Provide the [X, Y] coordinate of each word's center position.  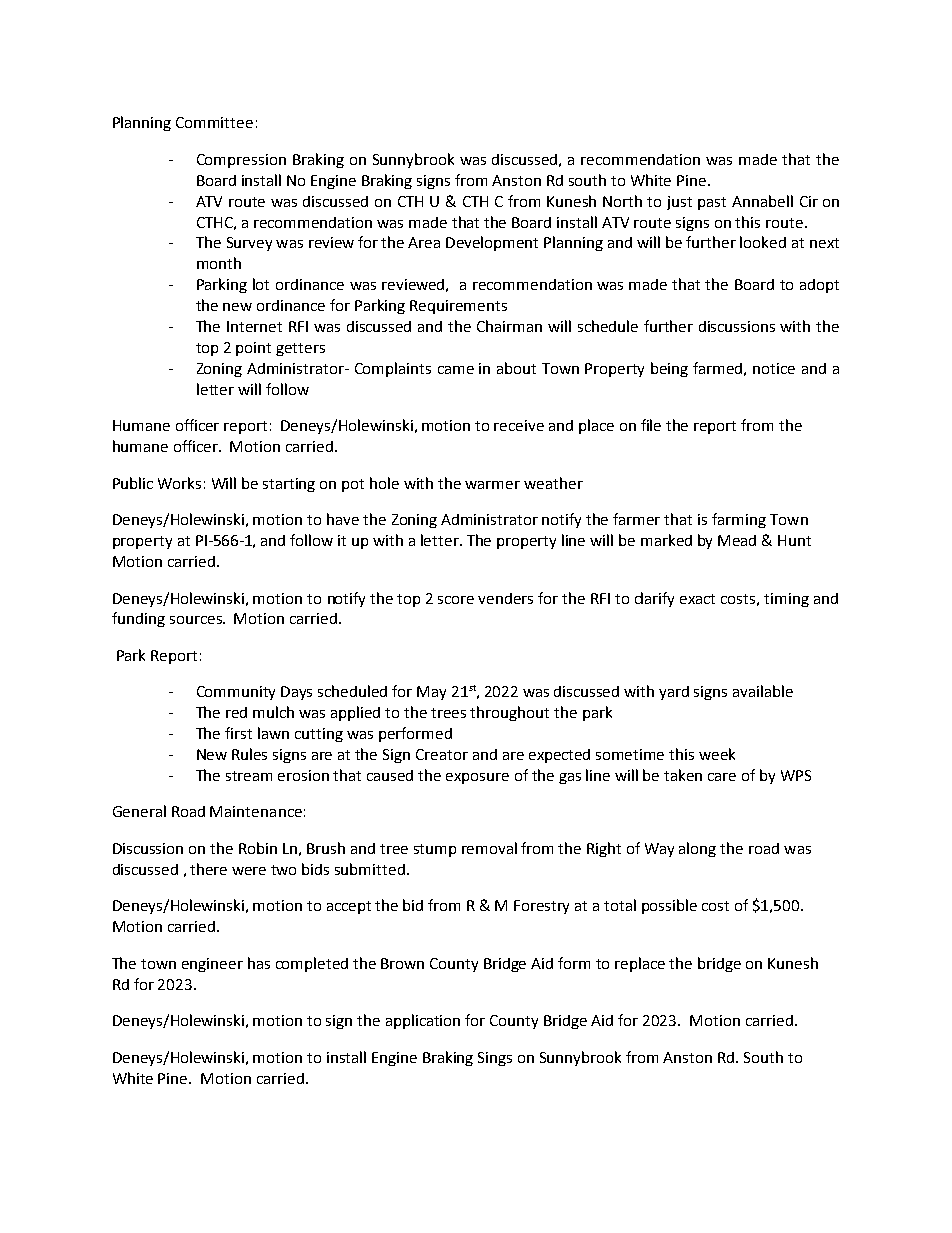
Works [179, 483]
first [238, 733]
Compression [241, 161]
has [259, 963]
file [651, 425]
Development [492, 243]
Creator [442, 754]
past [712, 203]
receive [519, 425]
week [717, 754]
